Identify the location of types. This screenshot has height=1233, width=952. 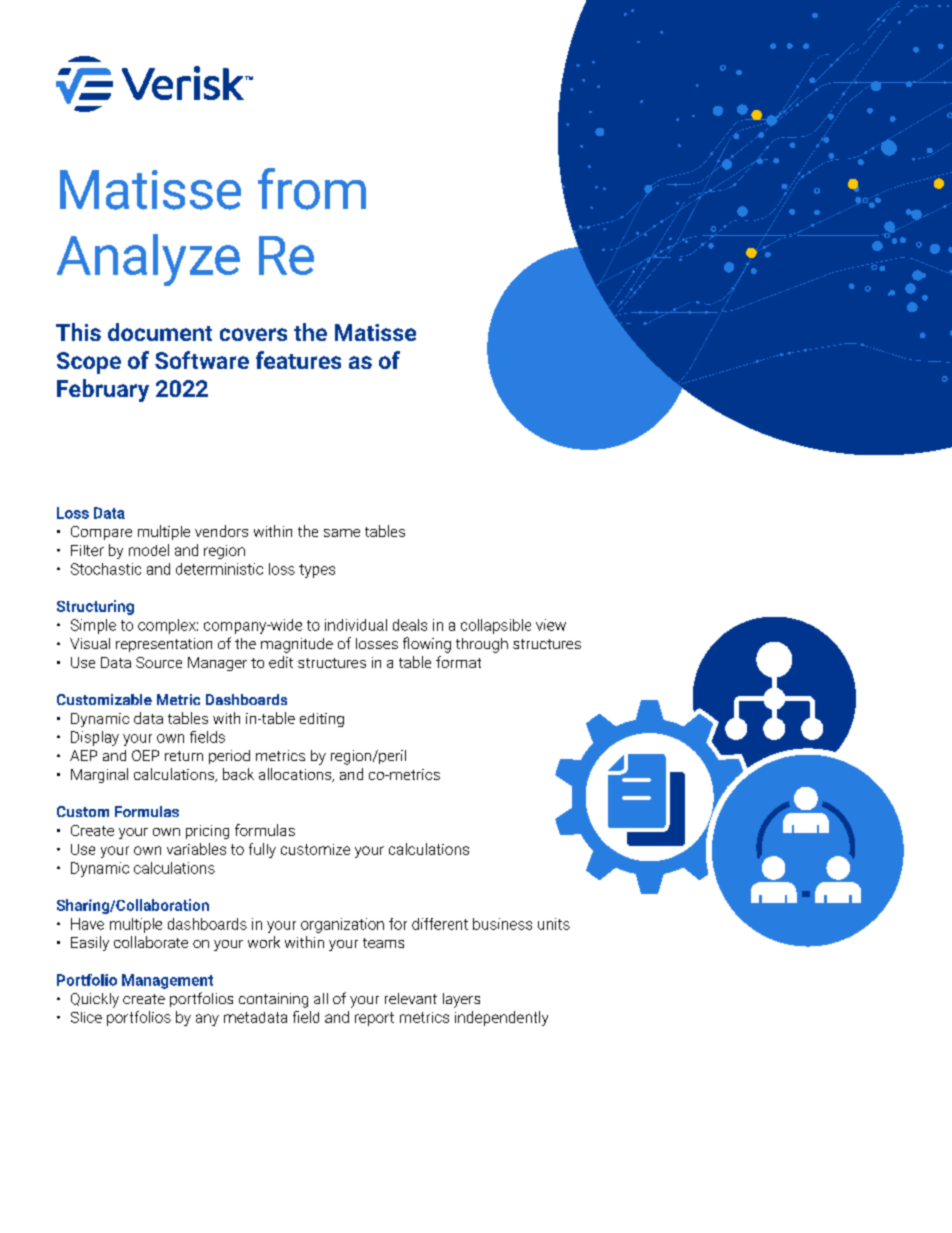
(317, 571).
